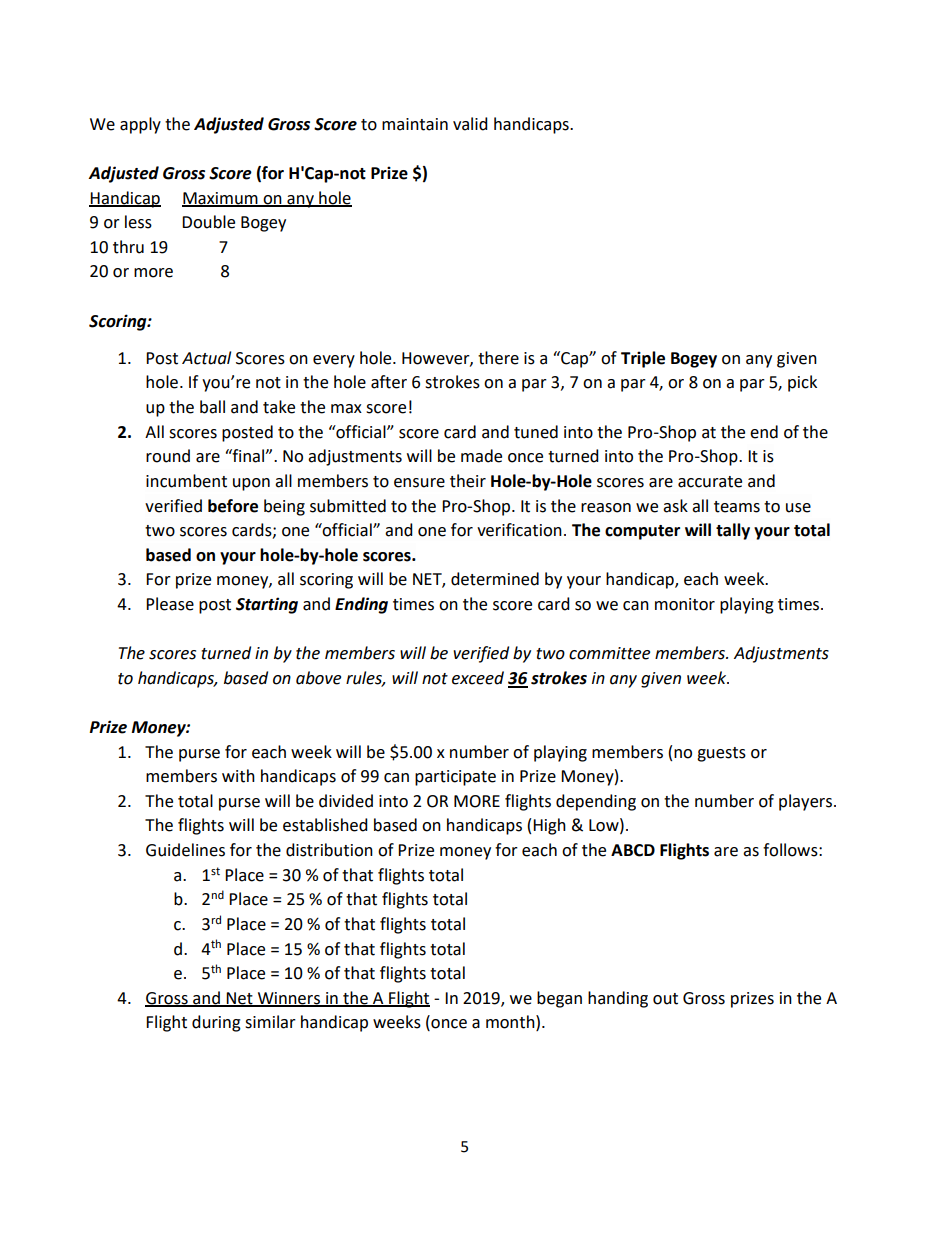 This page has width=952, height=1233. Describe the element at coordinates (470, 124) in the page. I see `valid` at that location.
